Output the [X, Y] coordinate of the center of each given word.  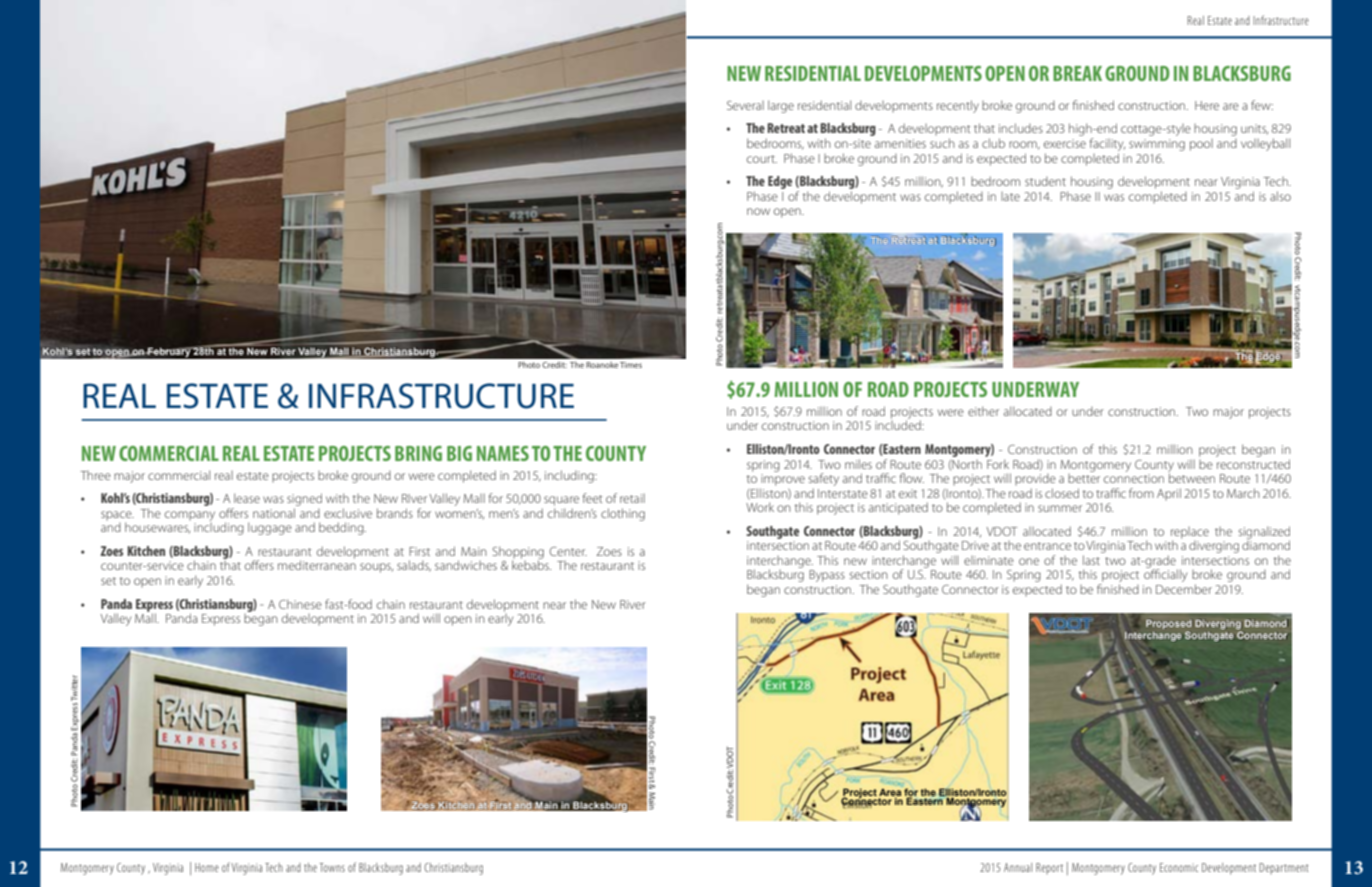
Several [745, 105]
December [1184, 589]
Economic [1179, 867]
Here [1207, 105]
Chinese [300, 604]
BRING [418, 453]
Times [631, 365]
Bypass [827, 576]
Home [207, 867]
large [781, 106]
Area [890, 792]
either [983, 411]
